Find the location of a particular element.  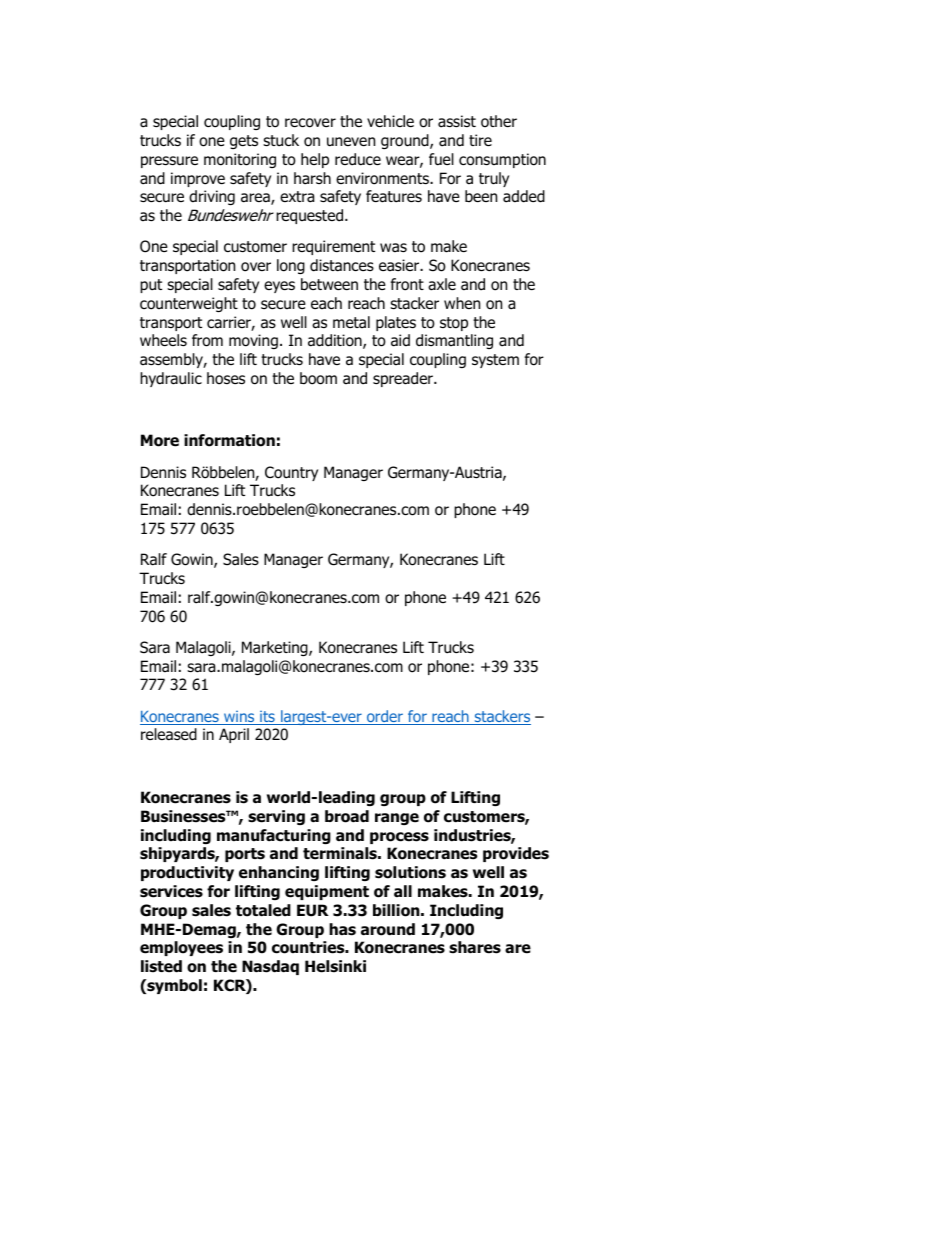

uneven is located at coordinates (351, 142).
